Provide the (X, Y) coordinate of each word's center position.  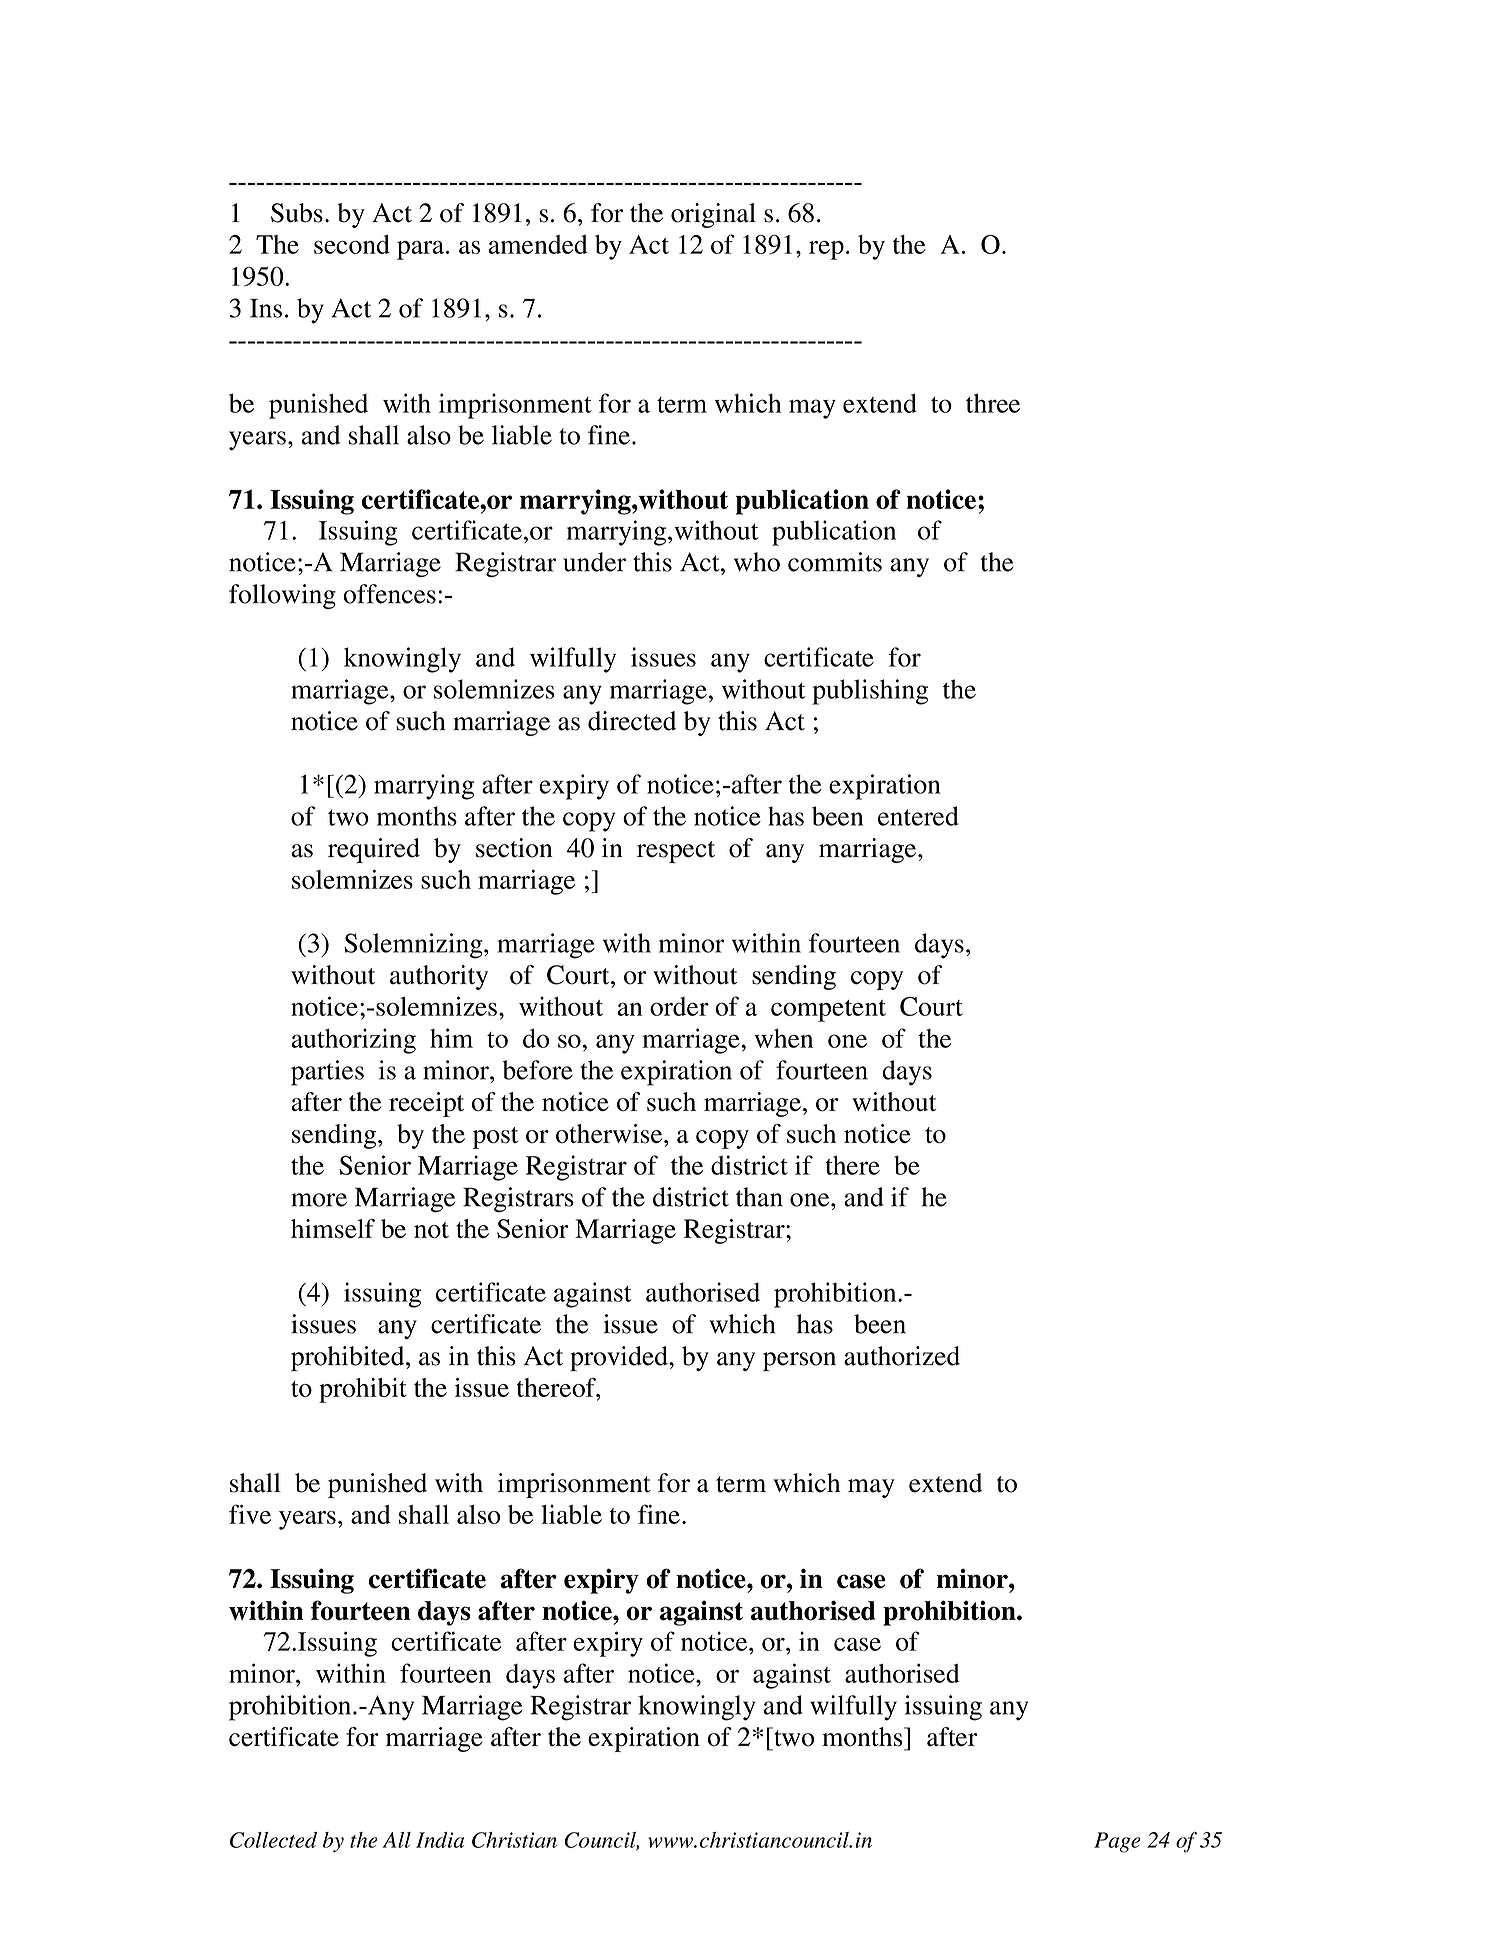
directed (632, 721)
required (374, 850)
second (352, 244)
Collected (273, 1840)
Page (1117, 1842)
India (440, 1840)
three (993, 403)
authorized (902, 1356)
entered (918, 816)
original (713, 215)
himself (333, 1229)
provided (620, 1358)
